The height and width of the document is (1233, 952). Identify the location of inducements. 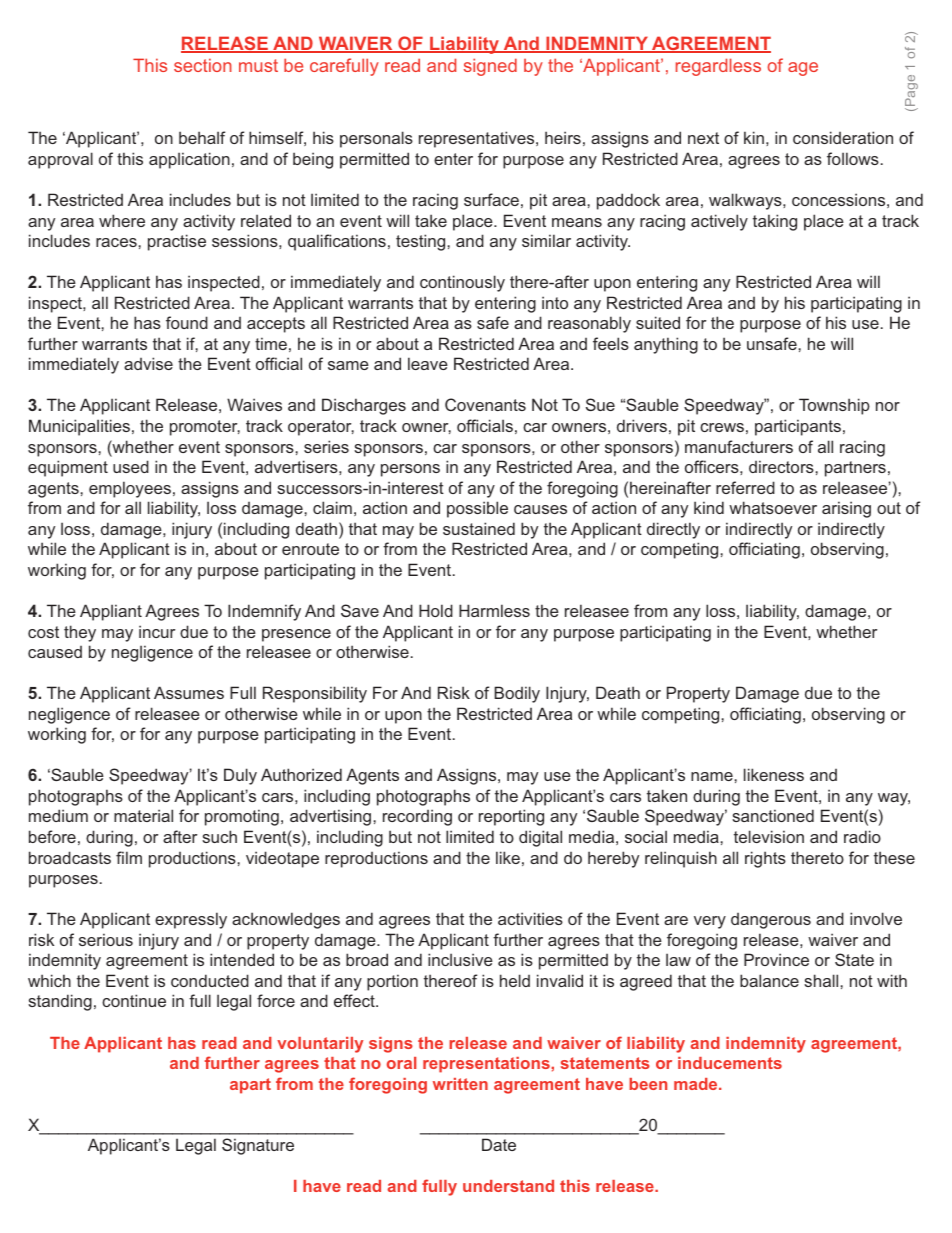
(730, 1063).
